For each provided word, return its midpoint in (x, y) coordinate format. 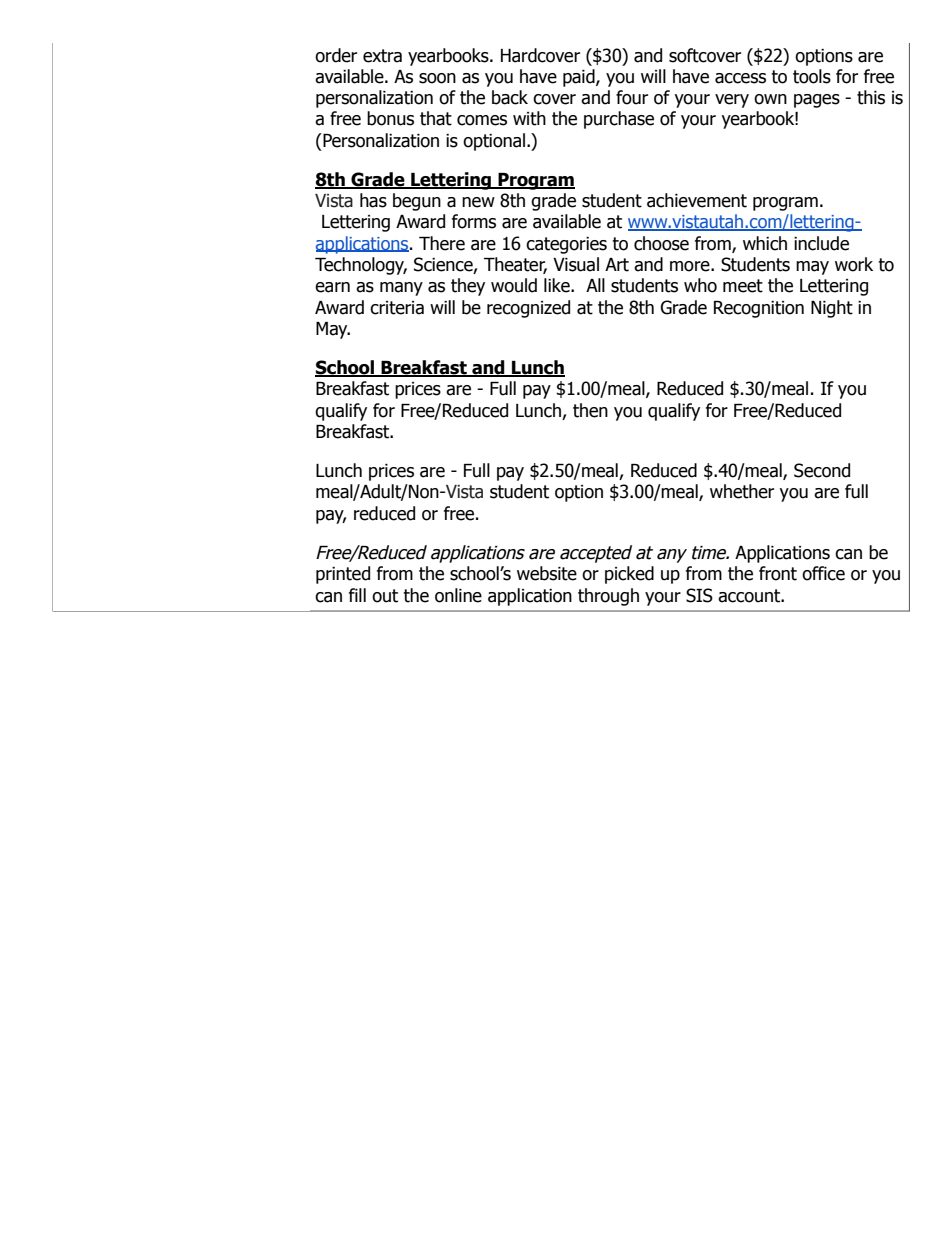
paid (580, 78)
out (385, 596)
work (854, 264)
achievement (697, 200)
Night (832, 309)
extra (382, 56)
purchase (619, 120)
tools (812, 76)
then (590, 410)
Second (822, 470)
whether (742, 491)
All (595, 285)
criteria (397, 308)
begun (417, 202)
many (401, 289)
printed (343, 575)
